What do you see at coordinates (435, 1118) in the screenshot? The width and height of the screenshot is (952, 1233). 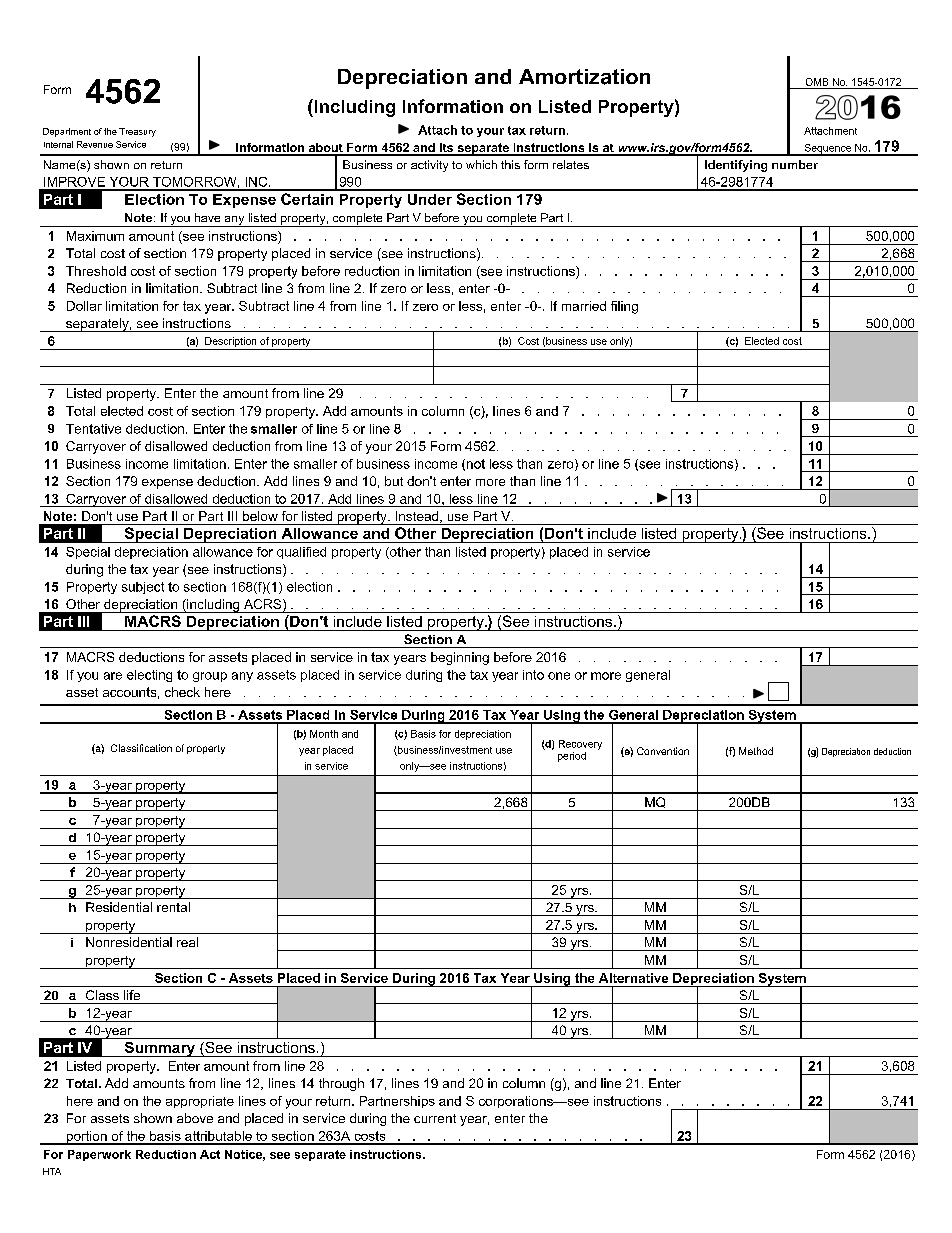 I see `current` at bounding box center [435, 1118].
